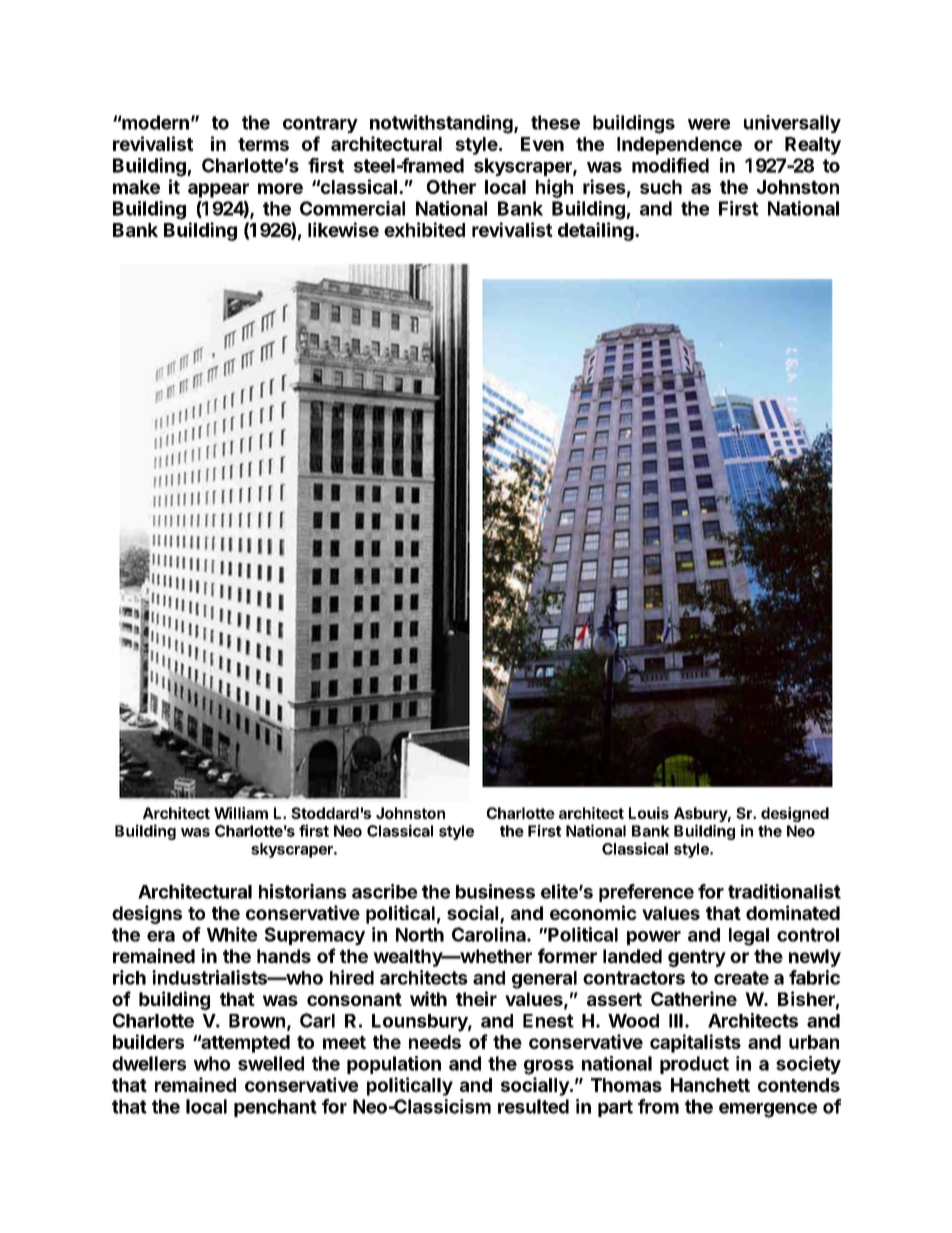 The image size is (952, 1233). Describe the element at coordinates (597, 231) in the document. I see `detailing` at that location.
